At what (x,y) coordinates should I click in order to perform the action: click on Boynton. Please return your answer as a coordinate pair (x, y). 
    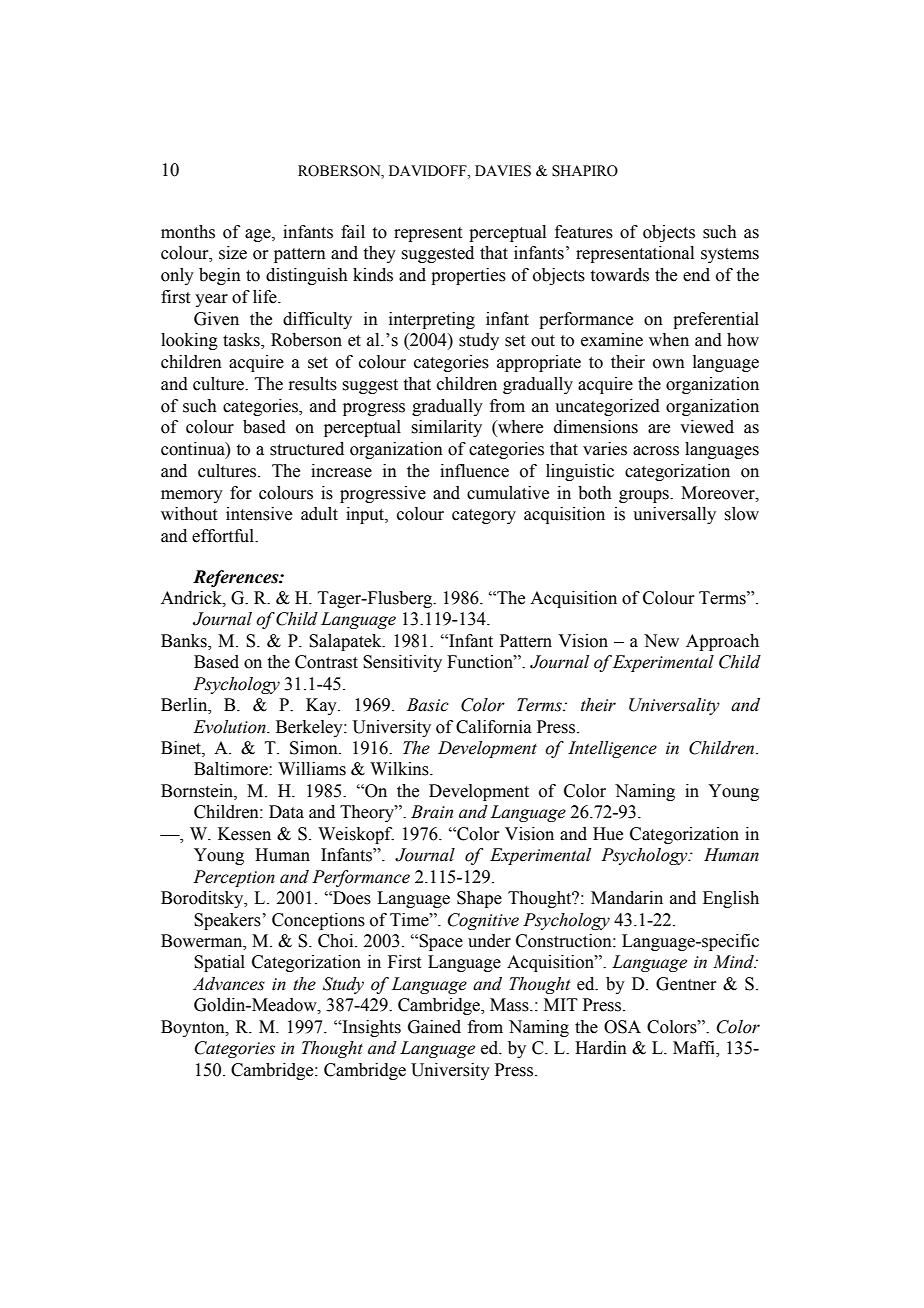
    Looking at the image, I should click on (194, 1028).
